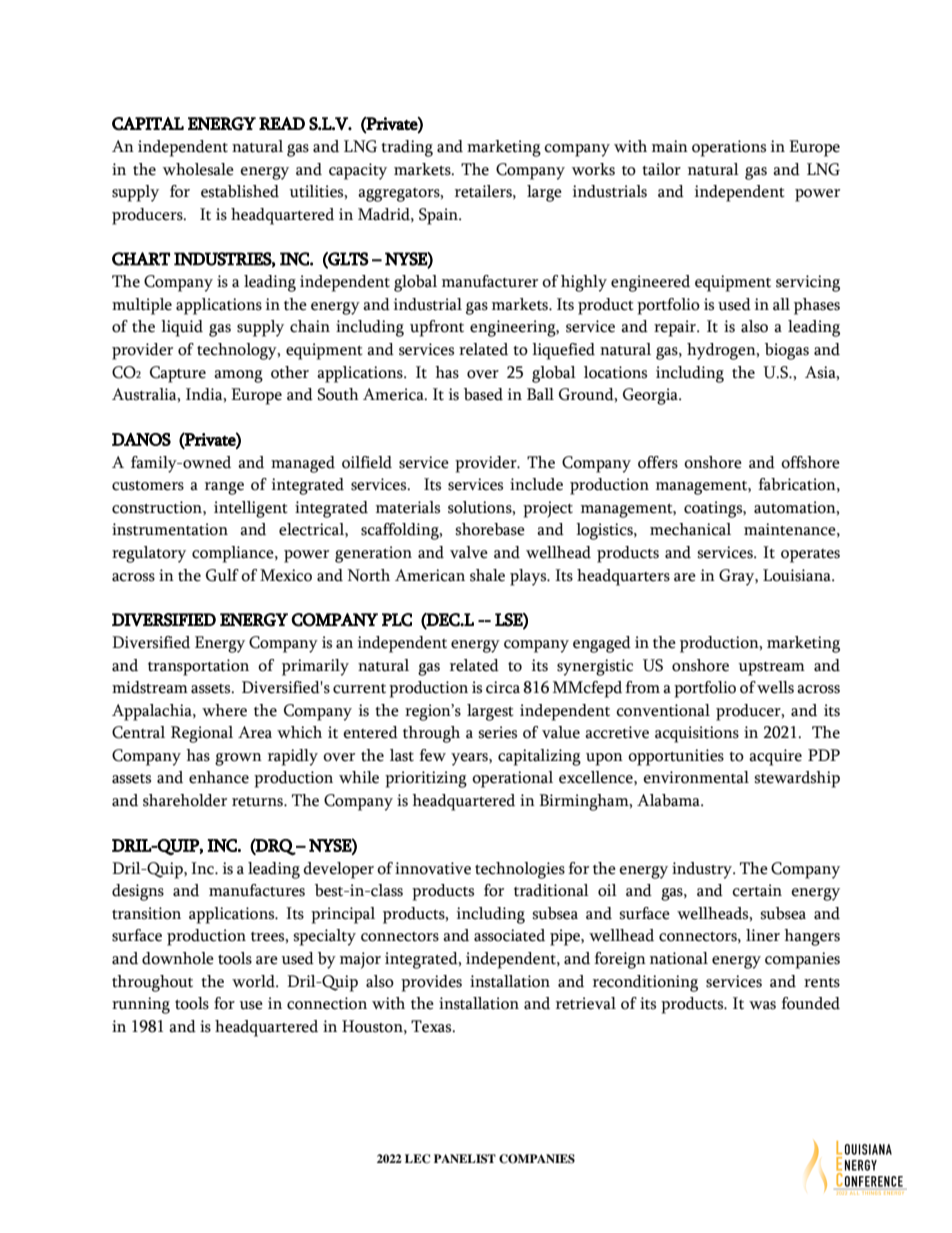  Describe the element at coordinates (257, 890) in the screenshot. I see `manufactures` at that location.
